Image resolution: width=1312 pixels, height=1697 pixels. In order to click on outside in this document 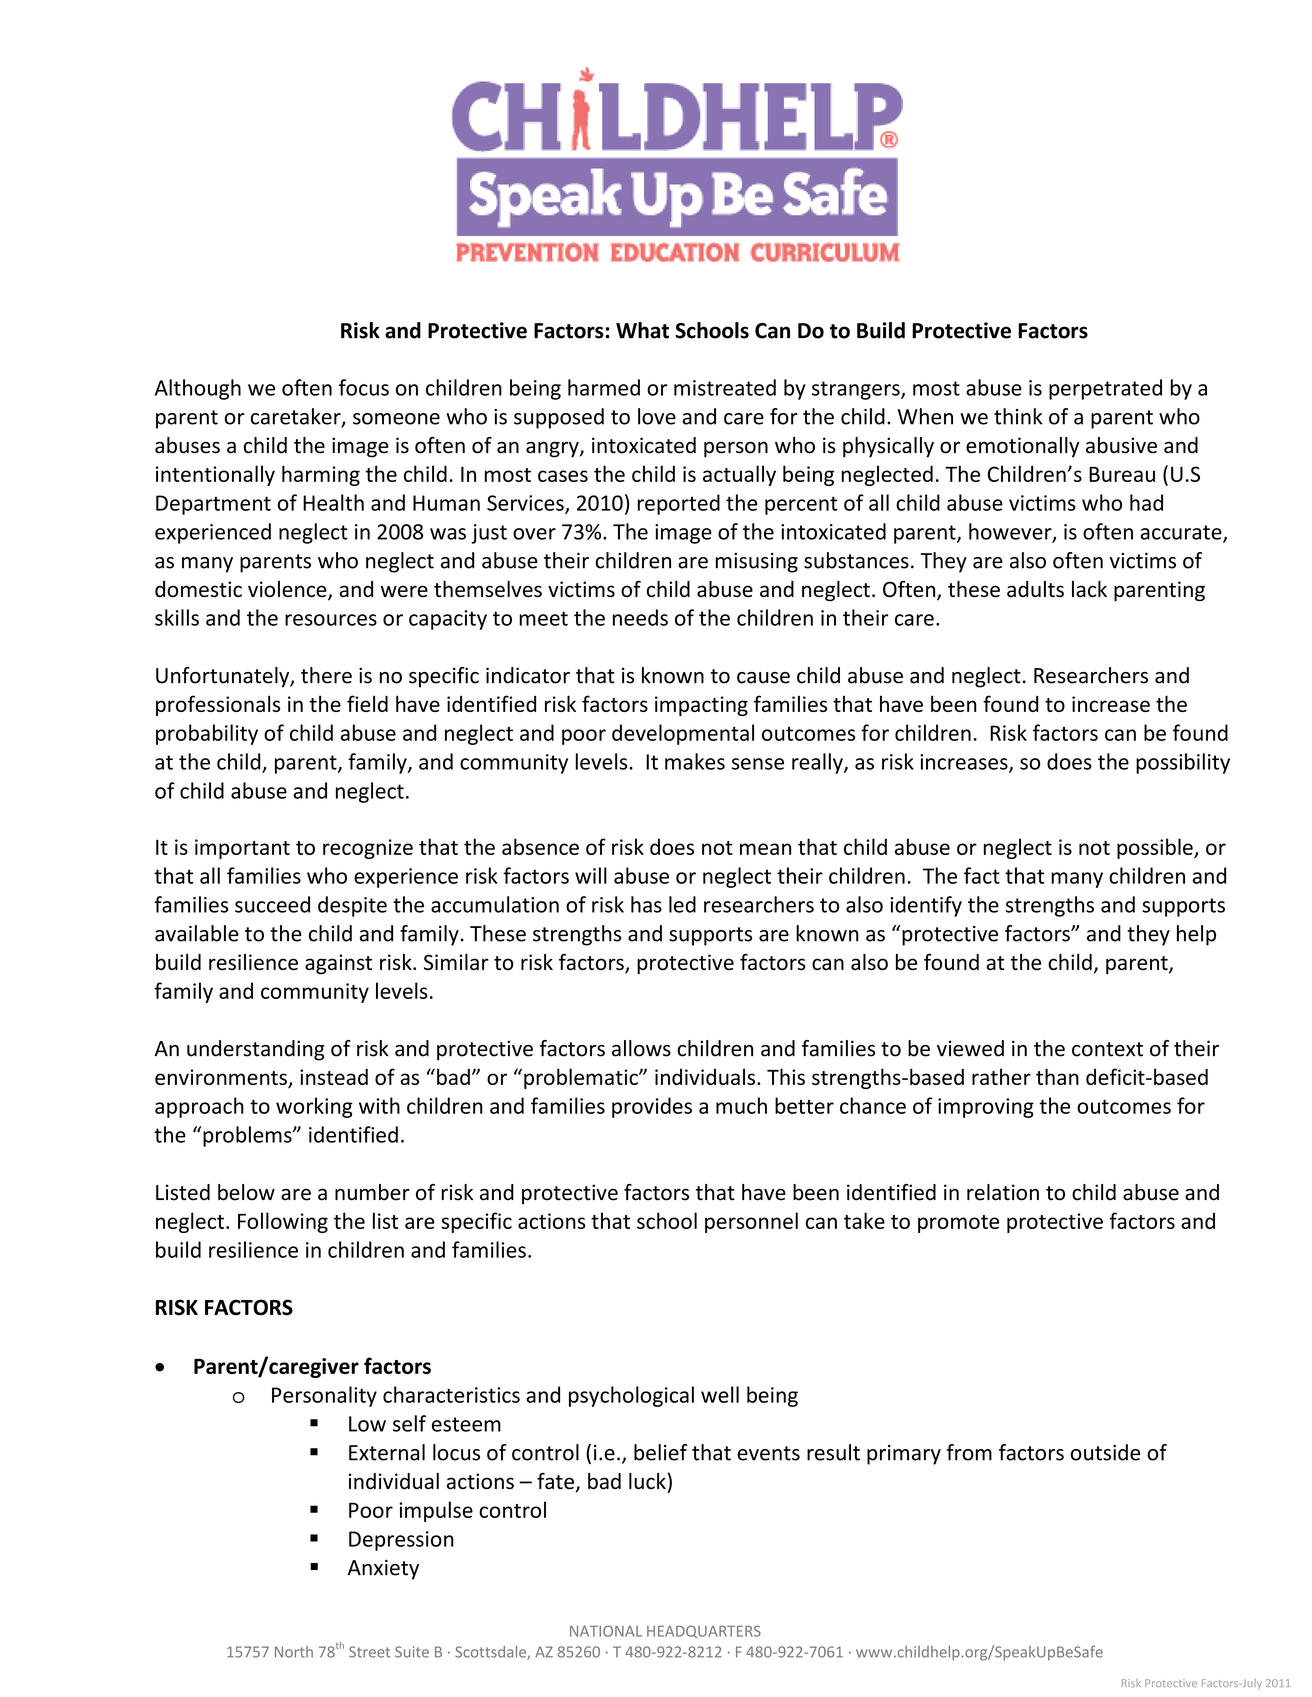, I will do `click(1105, 1452)`.
